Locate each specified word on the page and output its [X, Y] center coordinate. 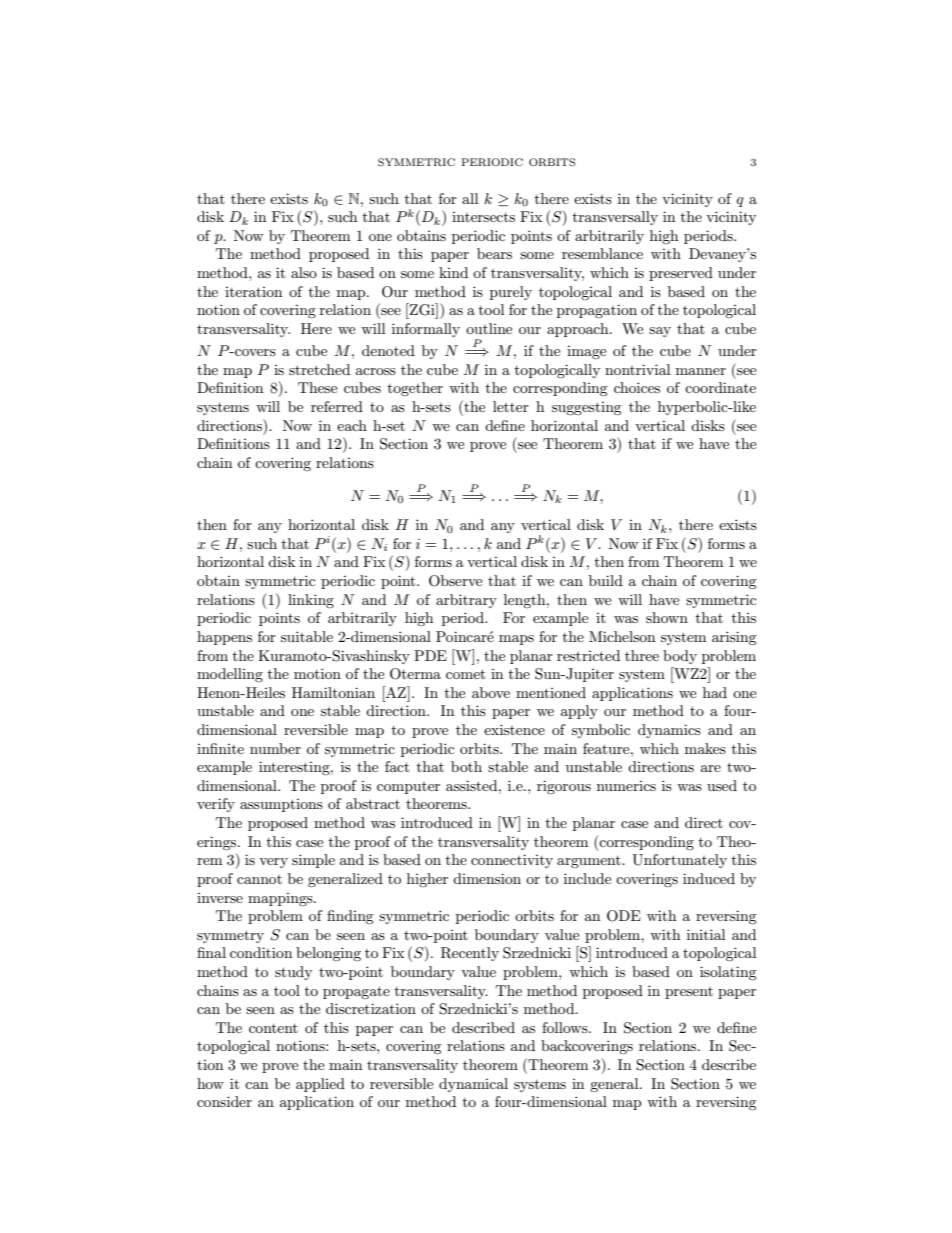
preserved [681, 274]
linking [311, 601]
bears [494, 253]
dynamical [473, 1085]
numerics [626, 786]
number [275, 748]
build [606, 580]
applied [320, 1085]
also [304, 272]
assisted [473, 785]
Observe [455, 581]
